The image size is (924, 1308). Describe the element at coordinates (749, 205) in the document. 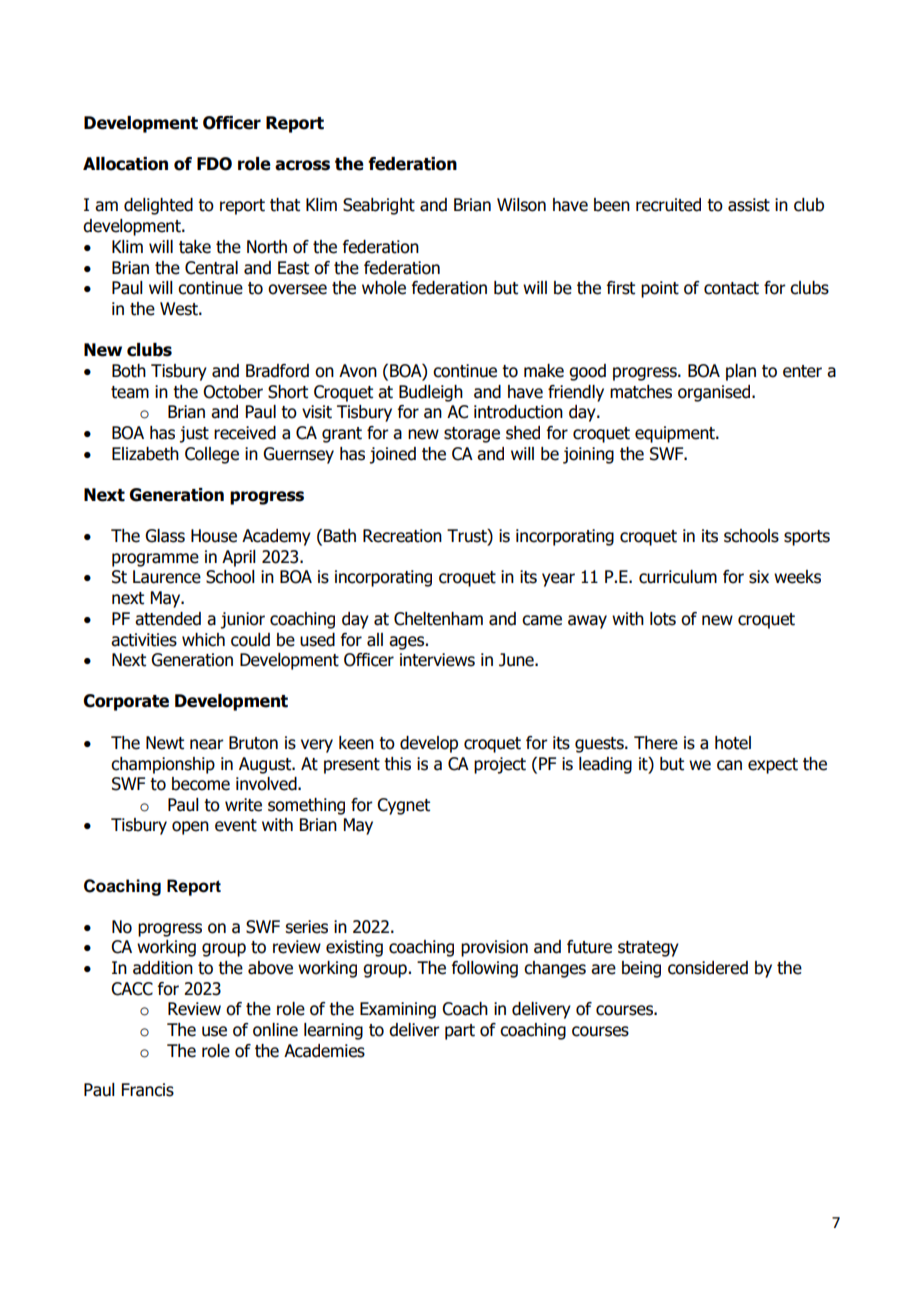

I see `assist` at that location.
